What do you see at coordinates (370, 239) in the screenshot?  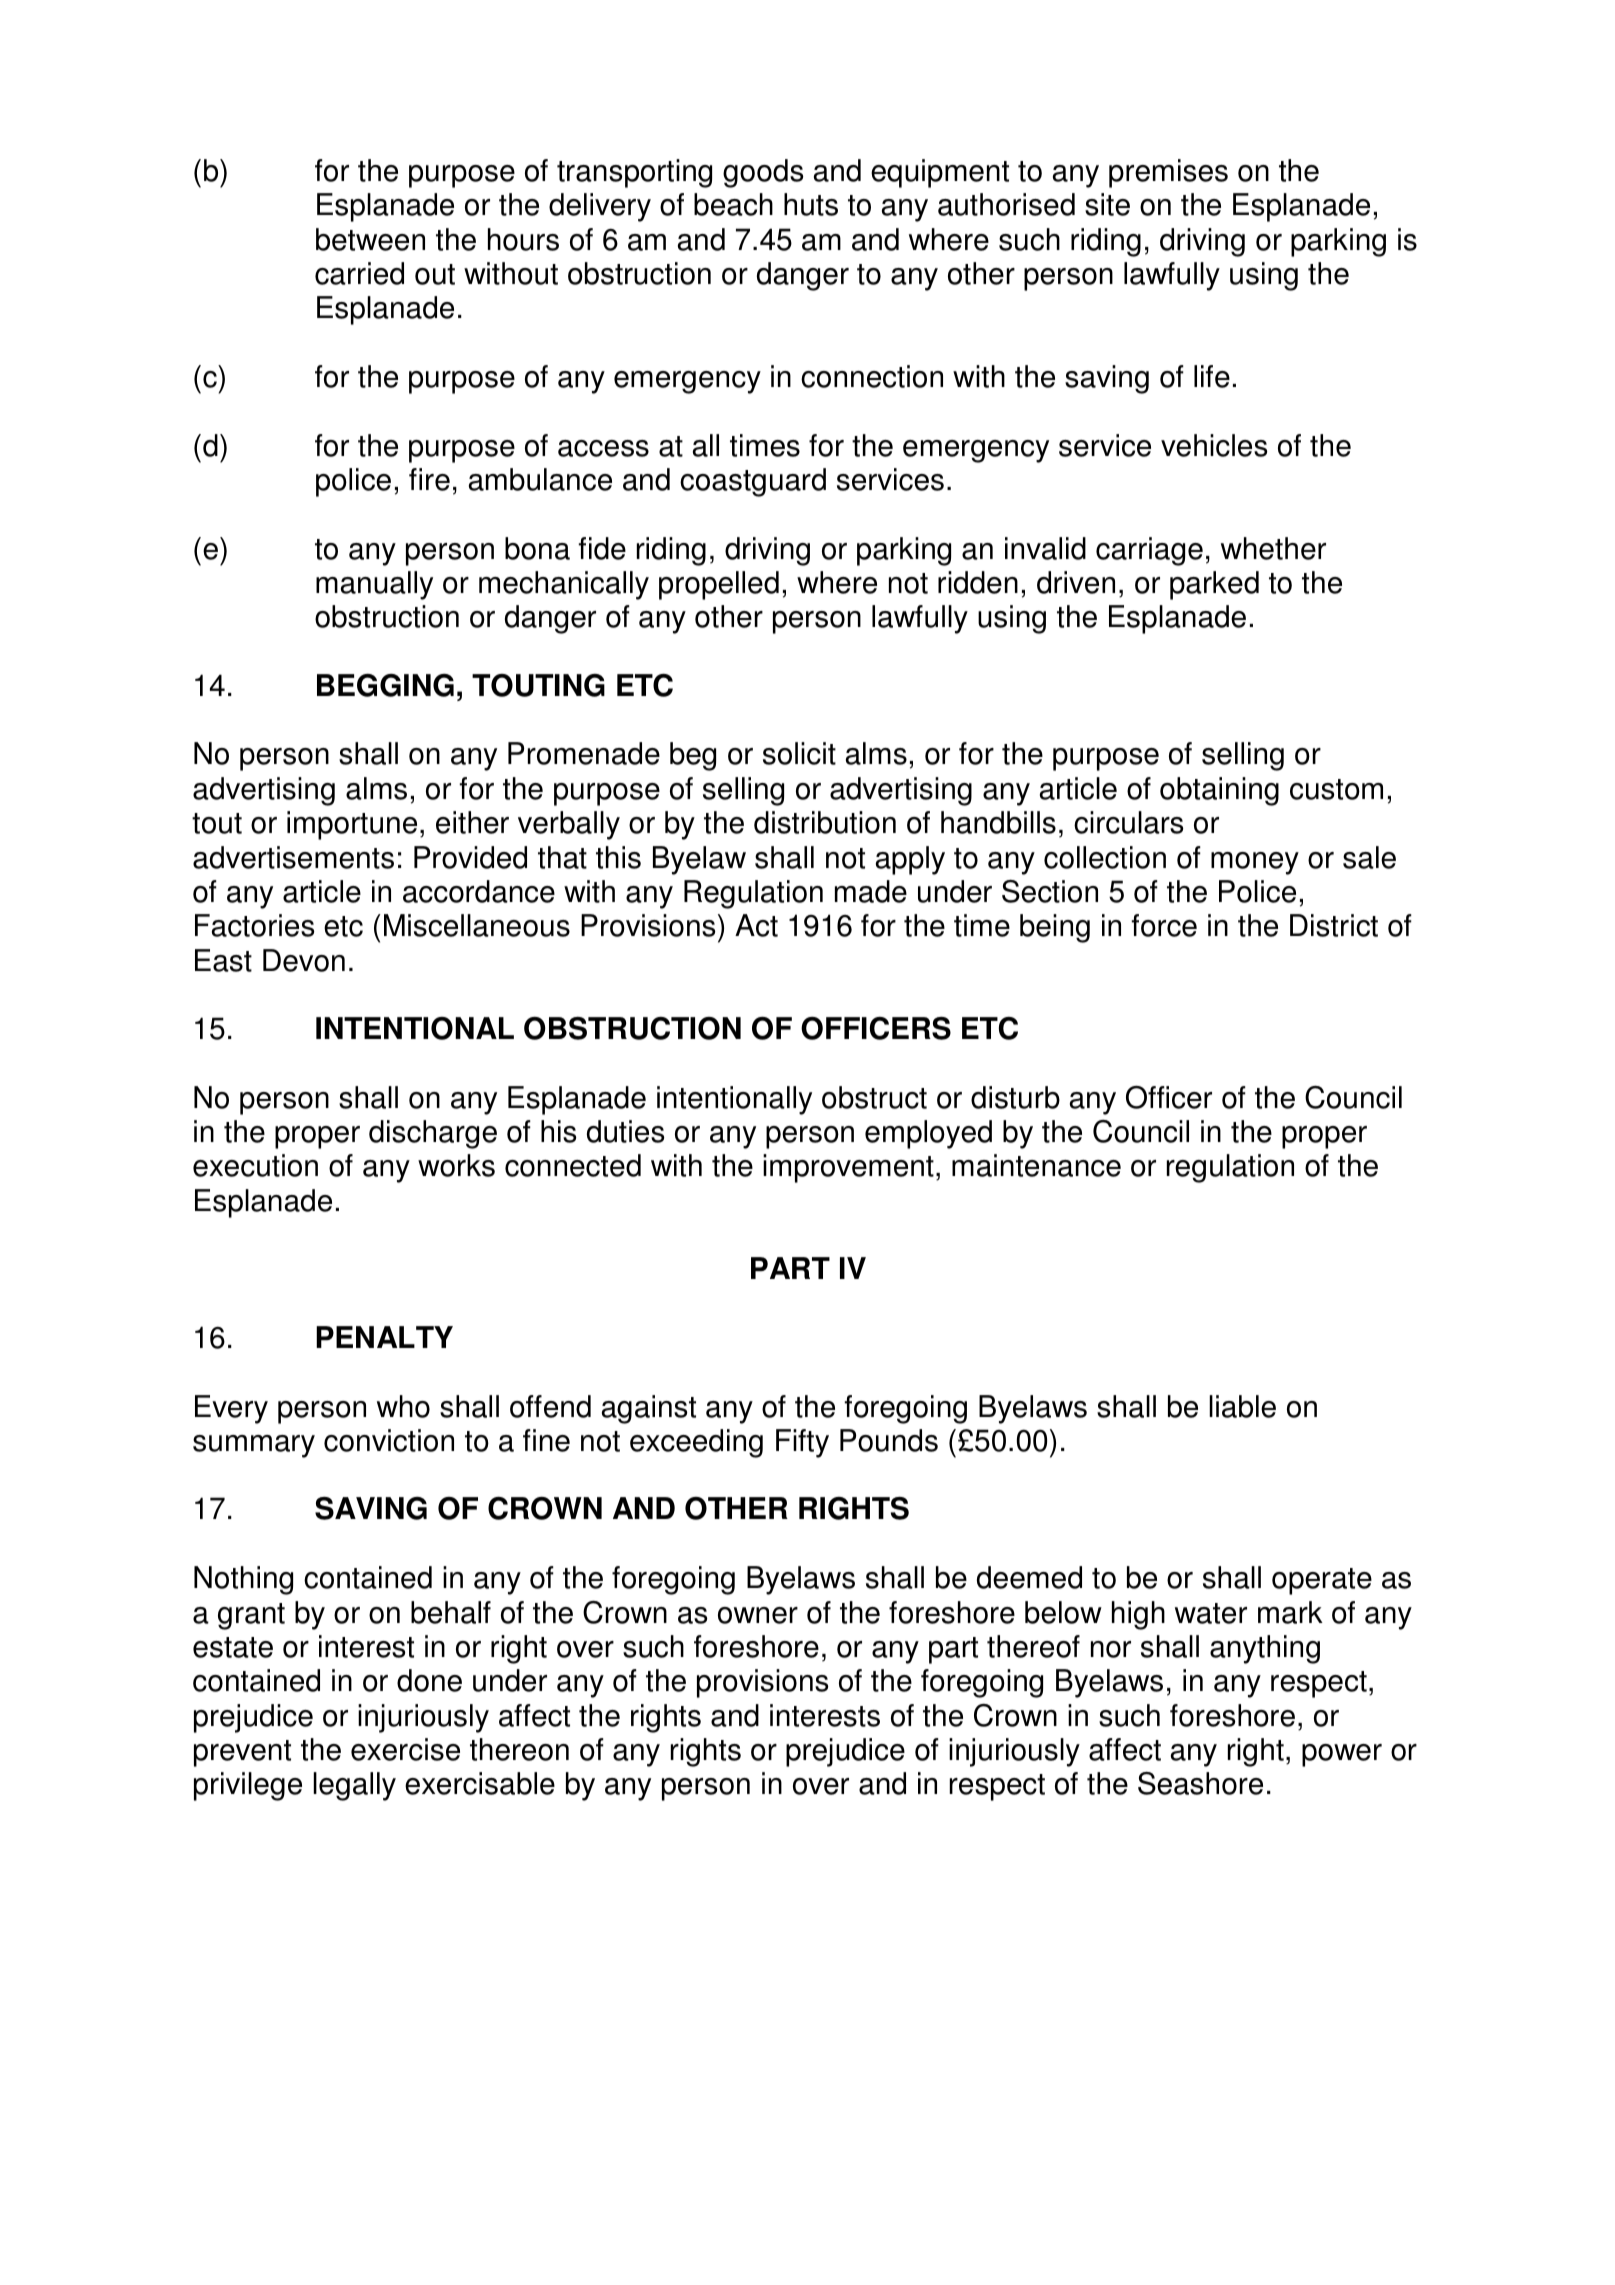 I see `between` at bounding box center [370, 239].
